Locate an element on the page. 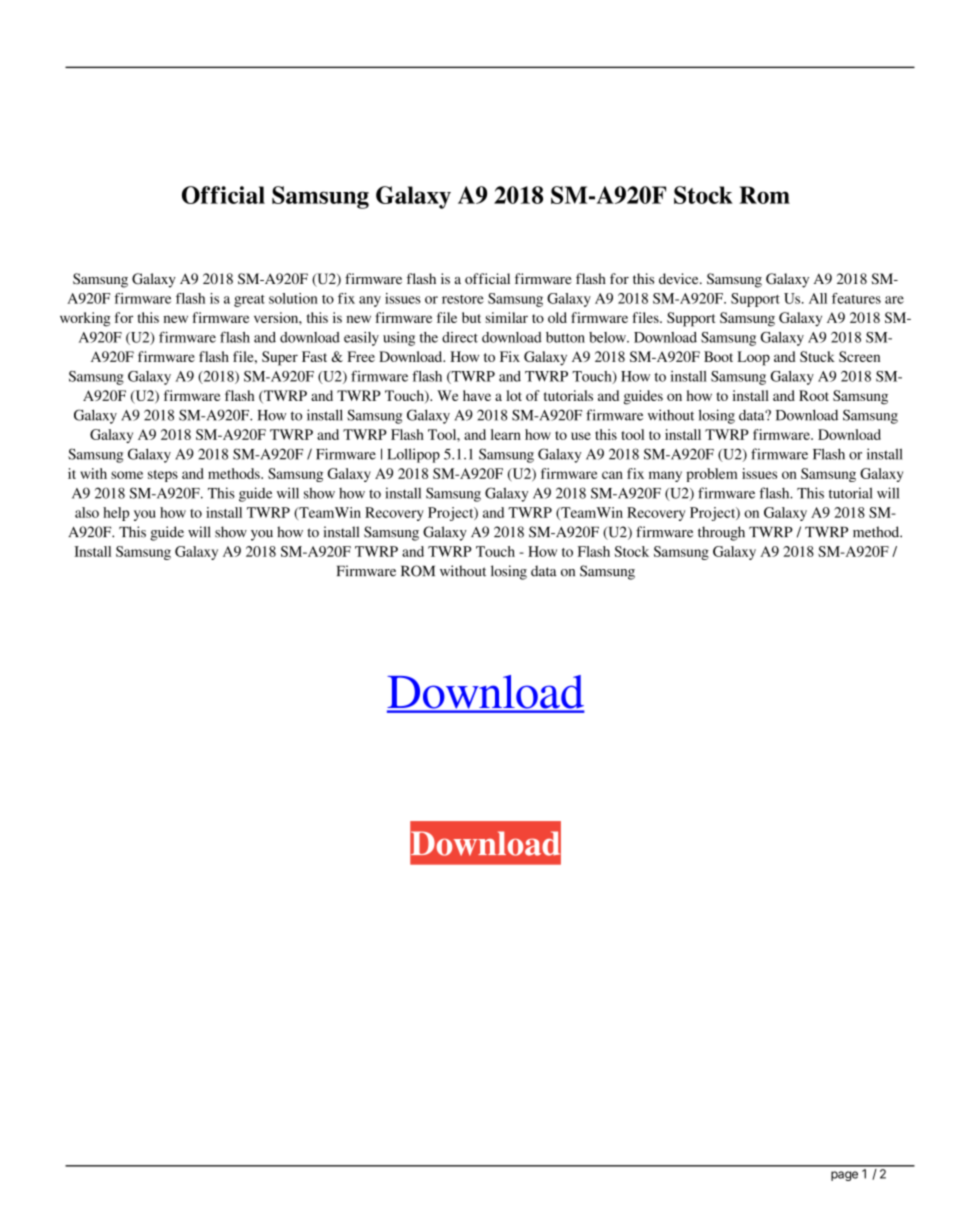  restore is located at coordinates (463, 299).
